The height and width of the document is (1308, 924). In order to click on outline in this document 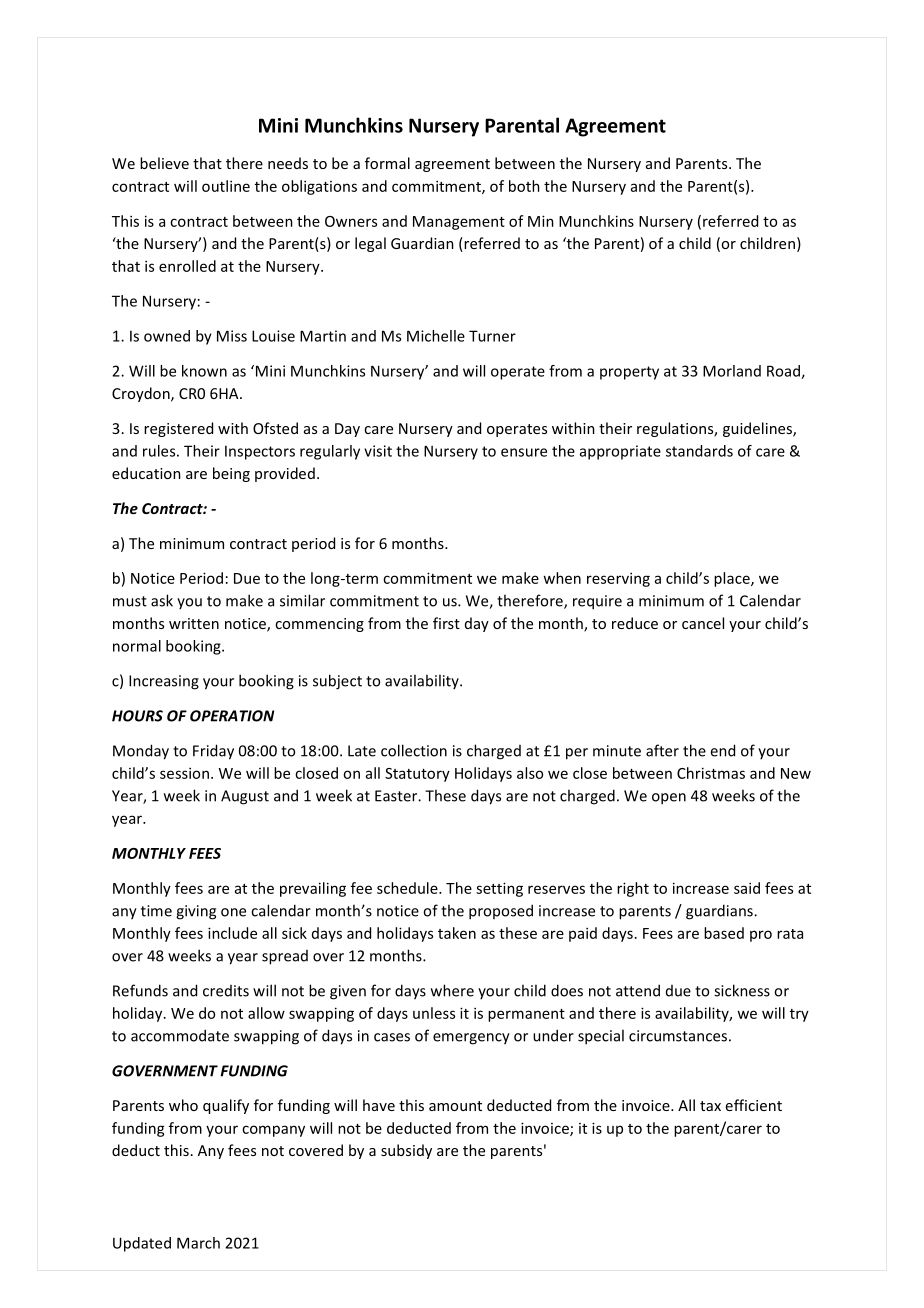, I will do `click(226, 186)`.
